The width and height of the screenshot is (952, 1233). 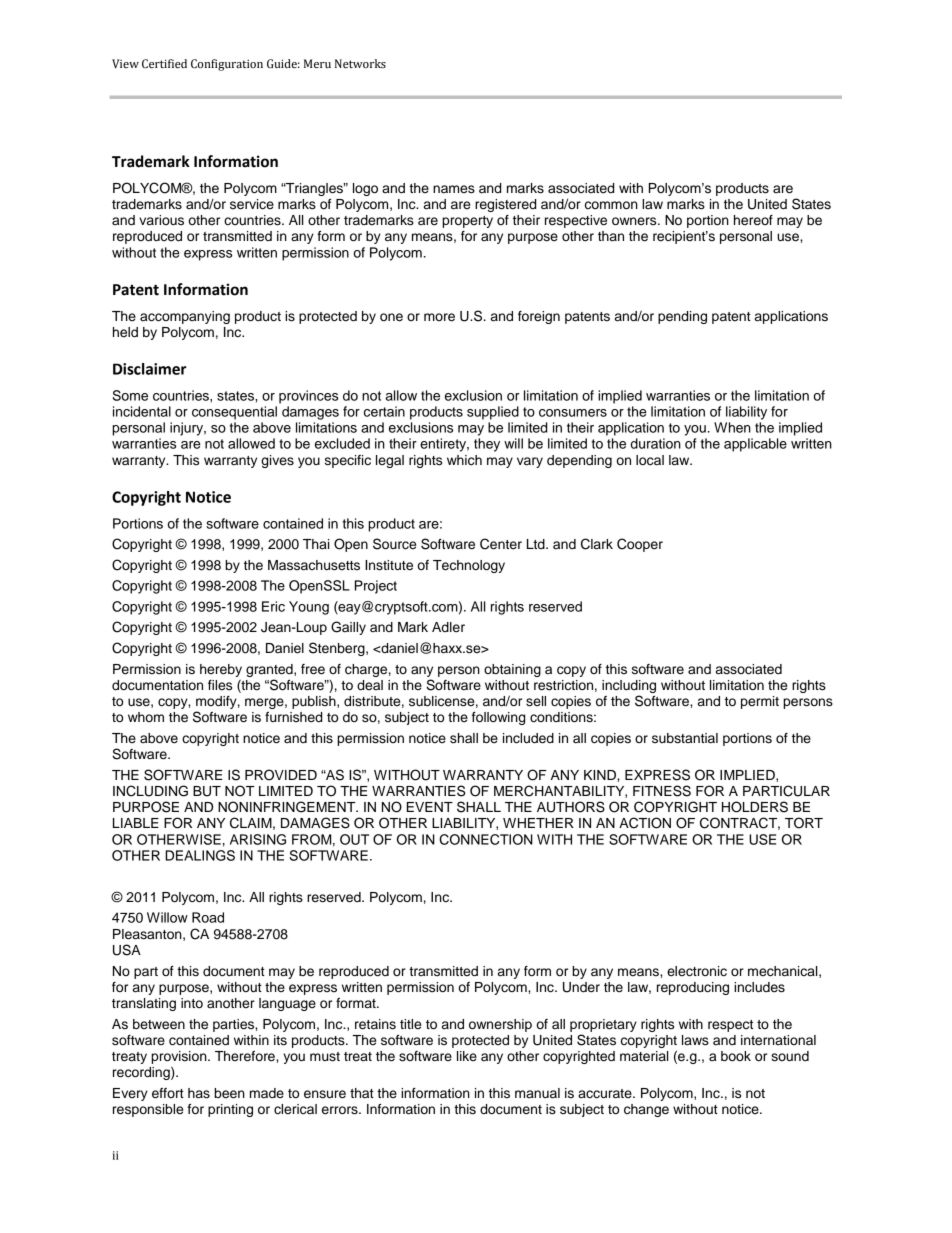 I want to click on has, so click(x=199, y=1093).
